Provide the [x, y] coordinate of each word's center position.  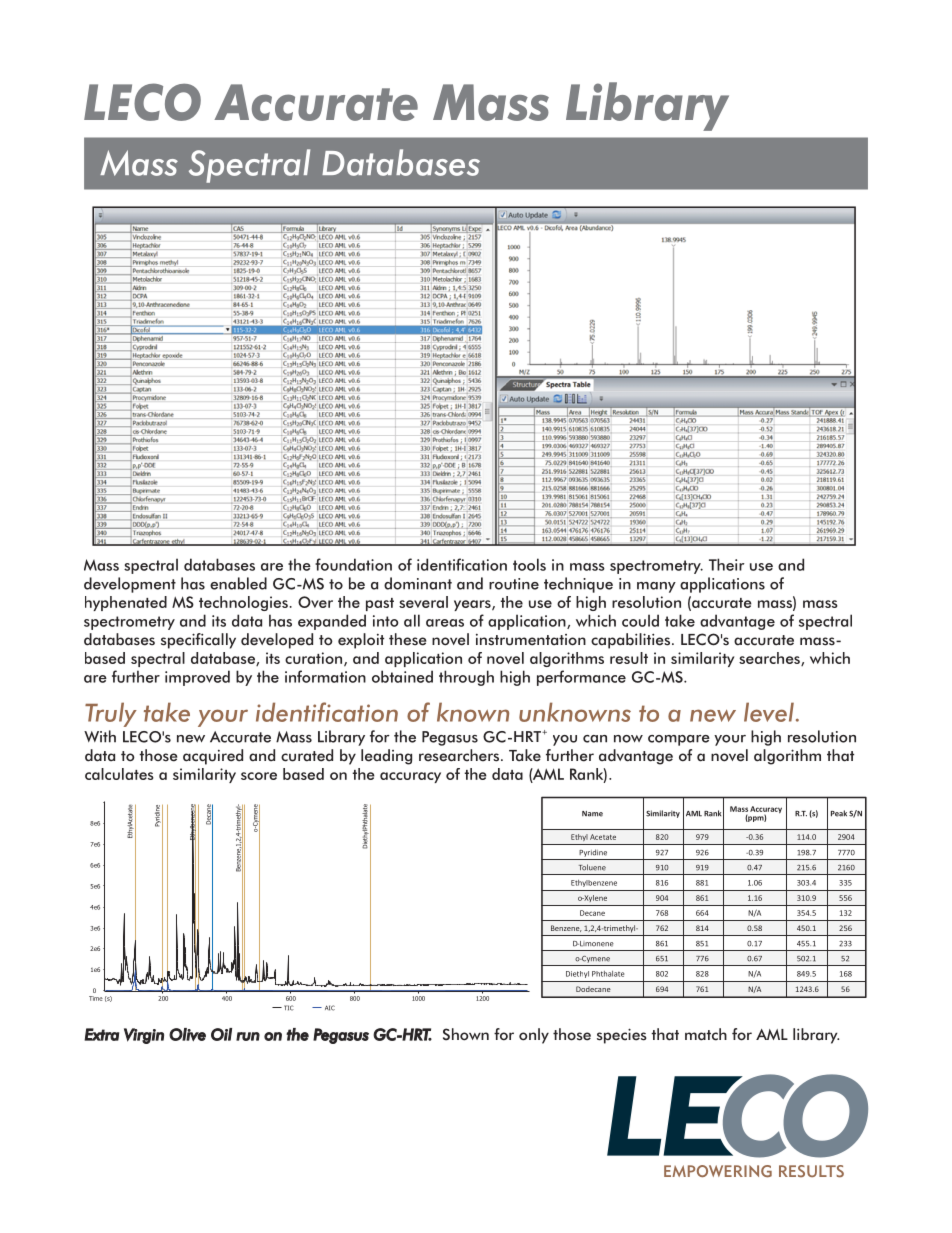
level [769, 712]
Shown [466, 1034]
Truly [111, 714]
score [259, 776]
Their [726, 564]
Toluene [592, 867]
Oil [221, 1034]
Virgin [144, 1036]
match [706, 1034]
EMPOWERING [718, 1171]
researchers [460, 755]
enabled [238, 583]
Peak [839, 813]
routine [514, 584]
